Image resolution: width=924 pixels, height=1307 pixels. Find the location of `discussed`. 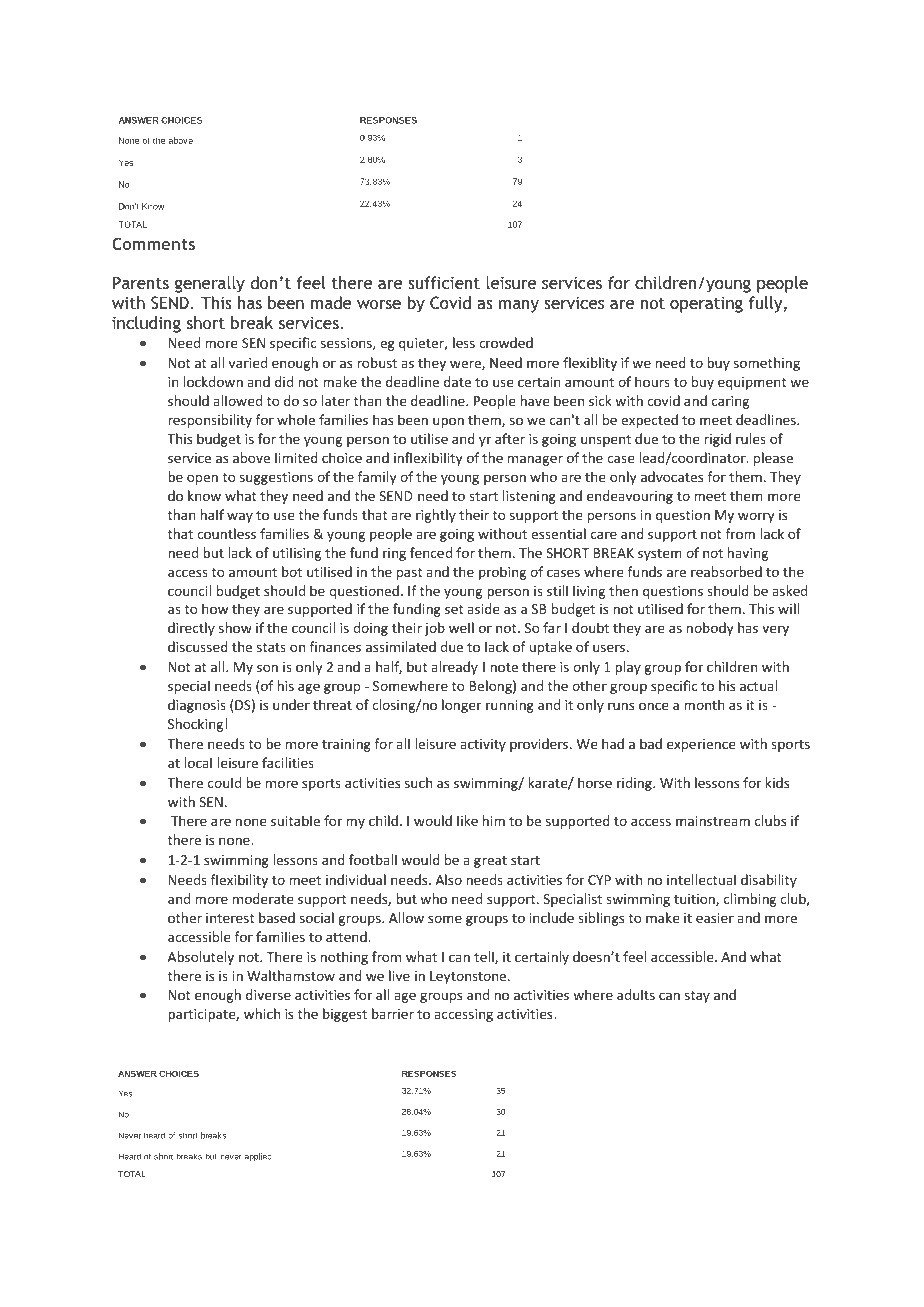

discussed is located at coordinates (198, 646).
